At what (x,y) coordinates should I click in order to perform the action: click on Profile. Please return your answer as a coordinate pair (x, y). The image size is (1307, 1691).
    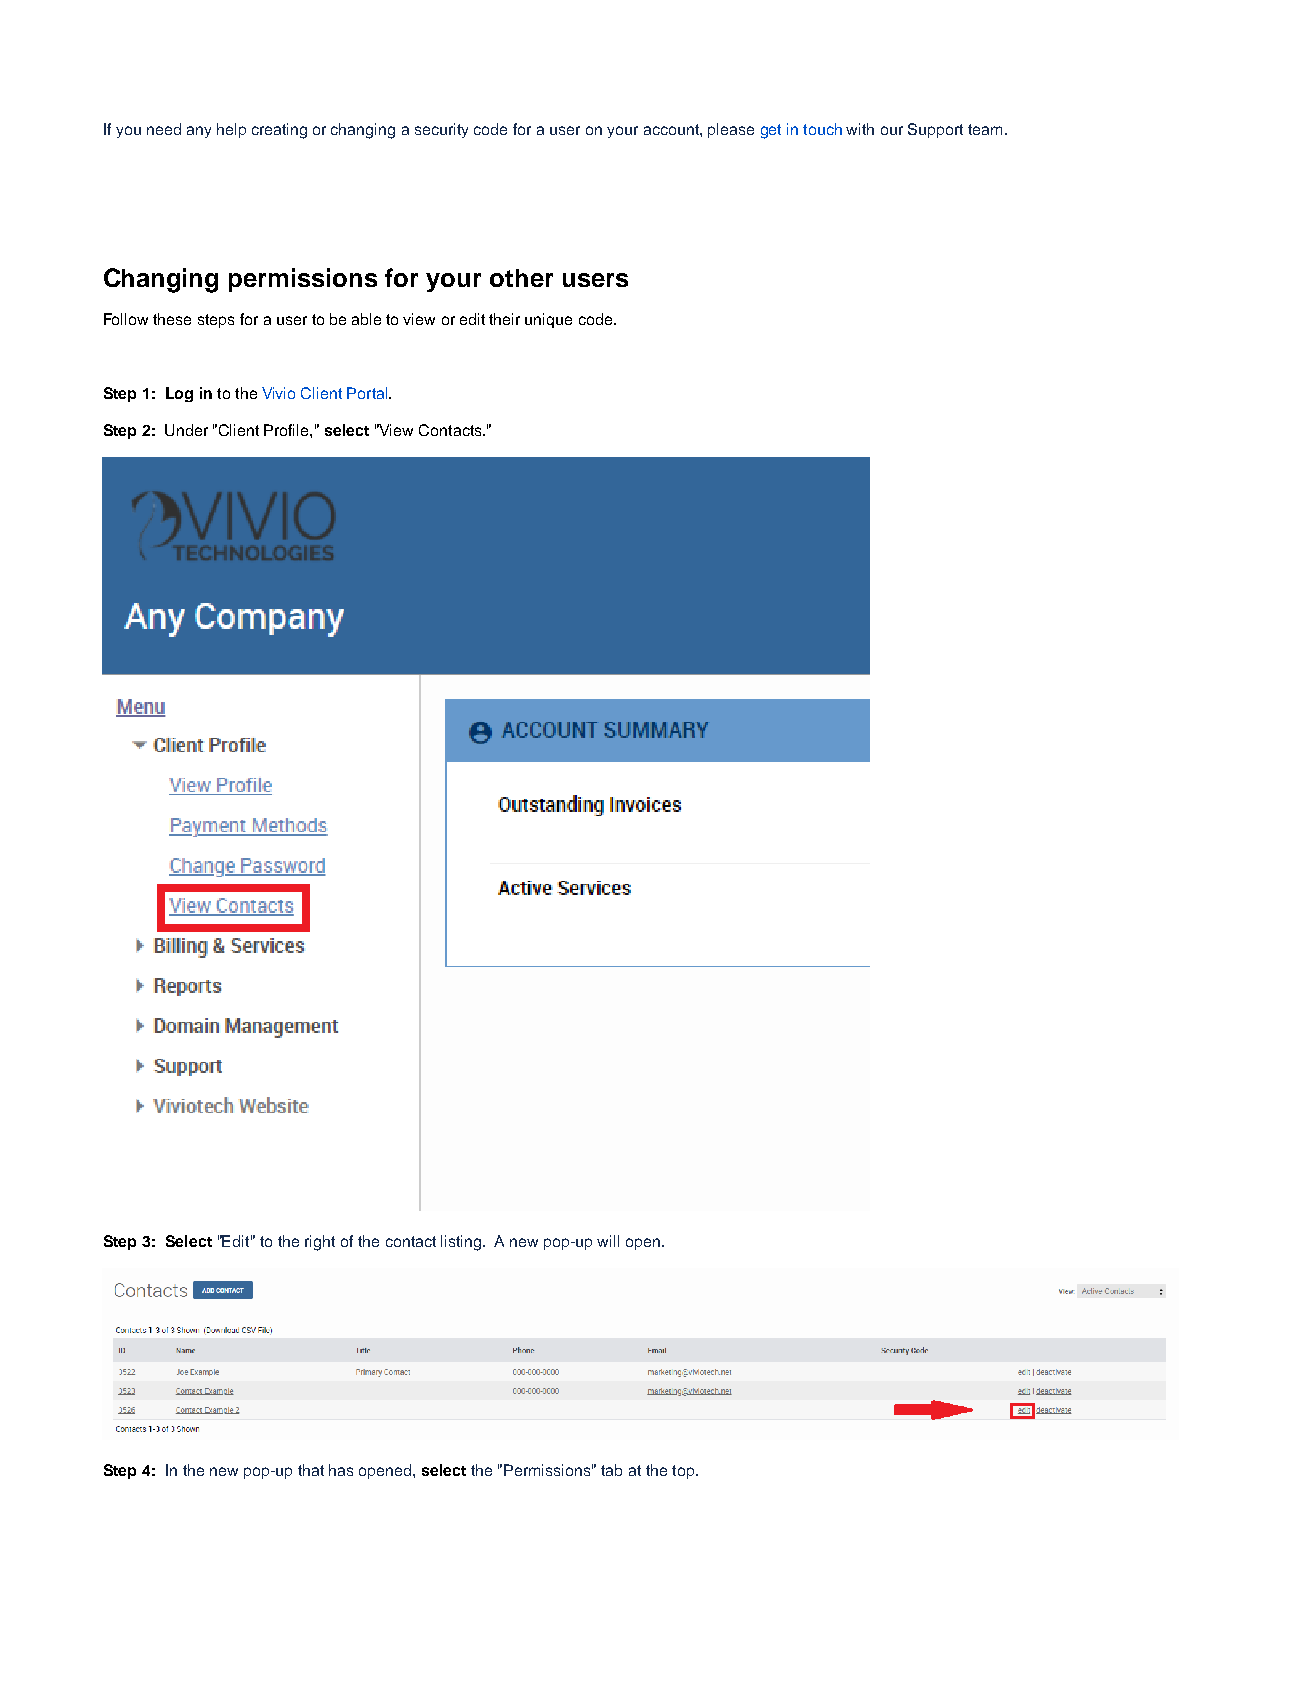
    Looking at the image, I should click on (287, 430).
